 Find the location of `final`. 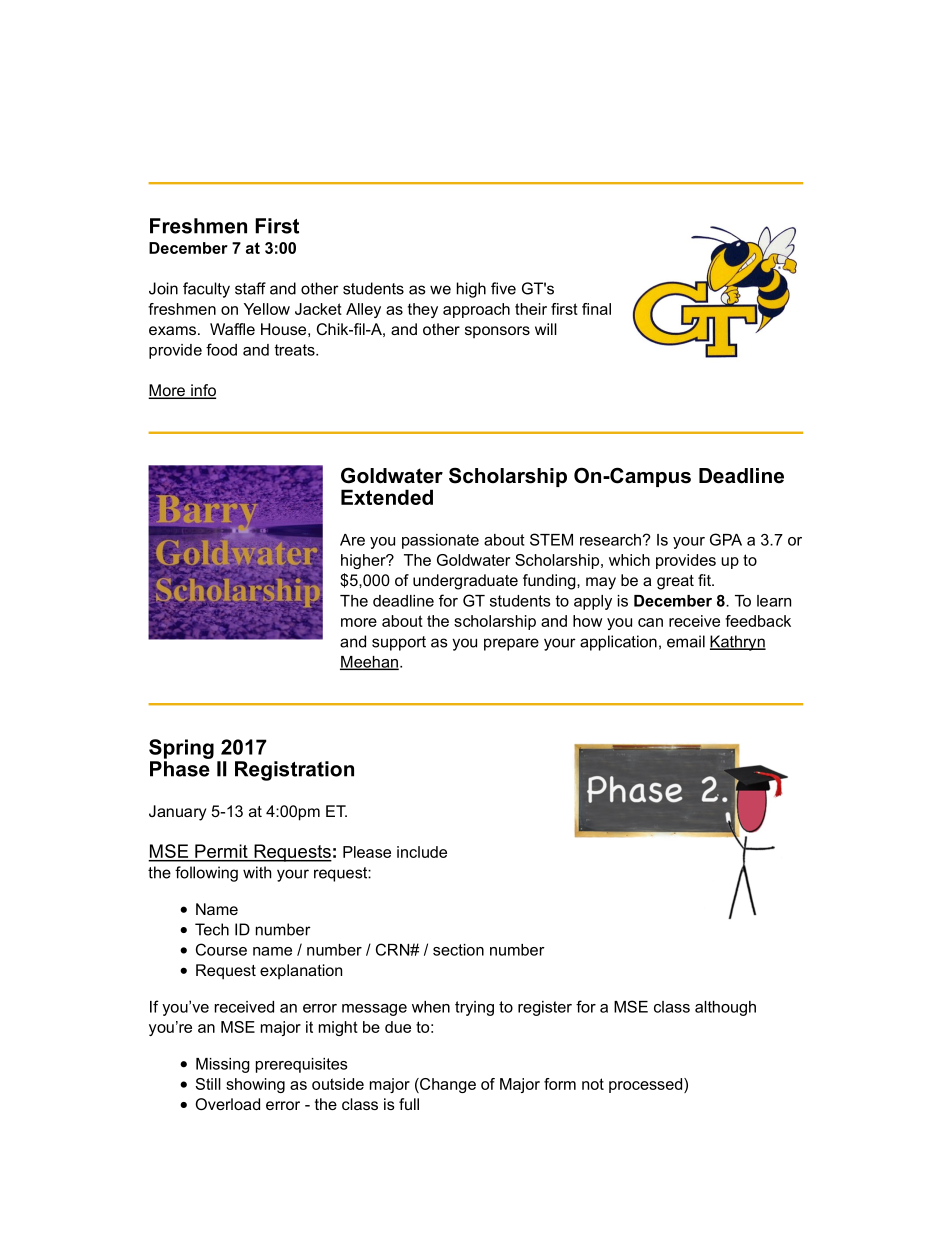

final is located at coordinates (596, 309).
